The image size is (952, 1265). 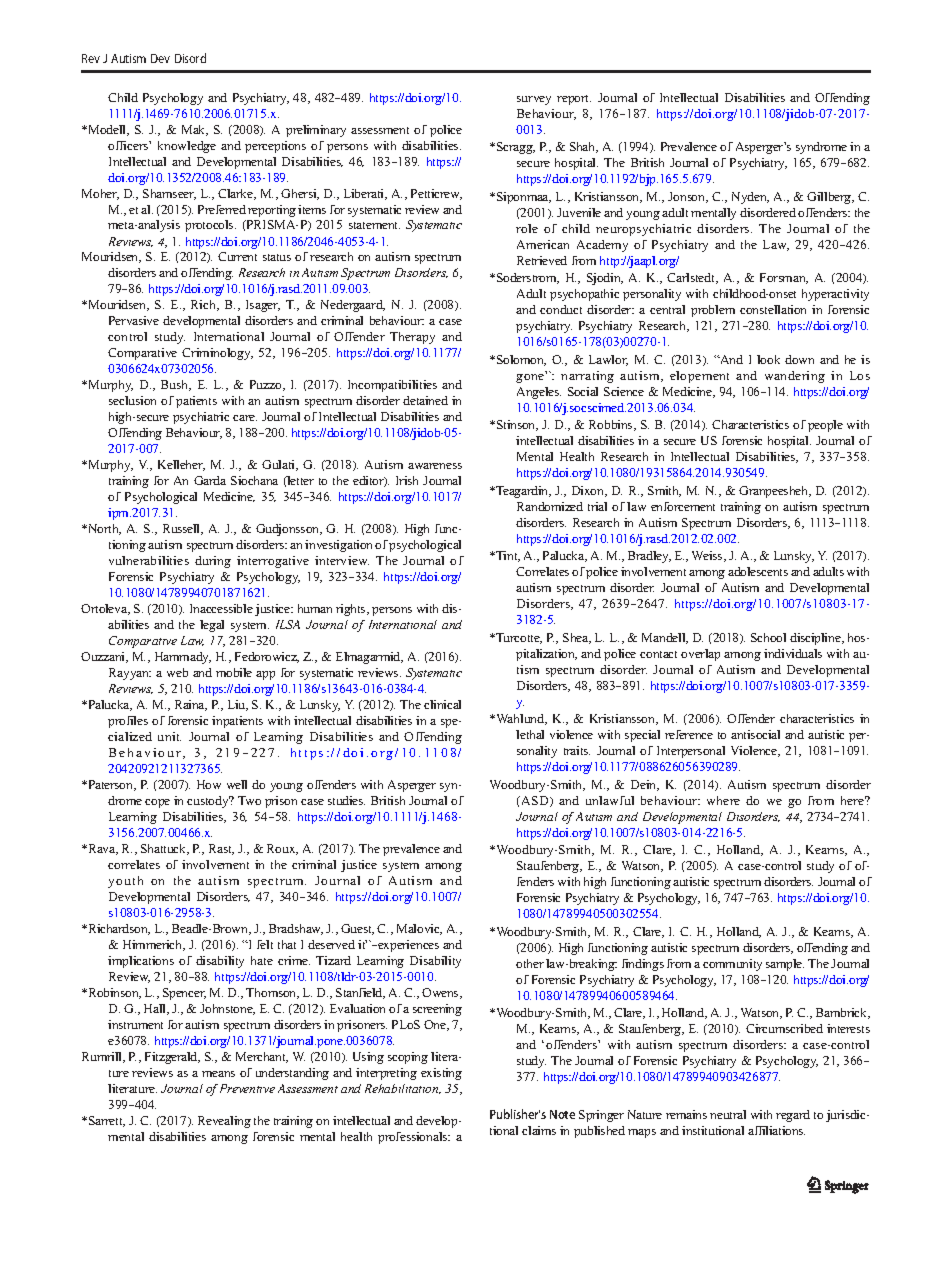 I want to click on Interpersonal, so click(x=691, y=752).
